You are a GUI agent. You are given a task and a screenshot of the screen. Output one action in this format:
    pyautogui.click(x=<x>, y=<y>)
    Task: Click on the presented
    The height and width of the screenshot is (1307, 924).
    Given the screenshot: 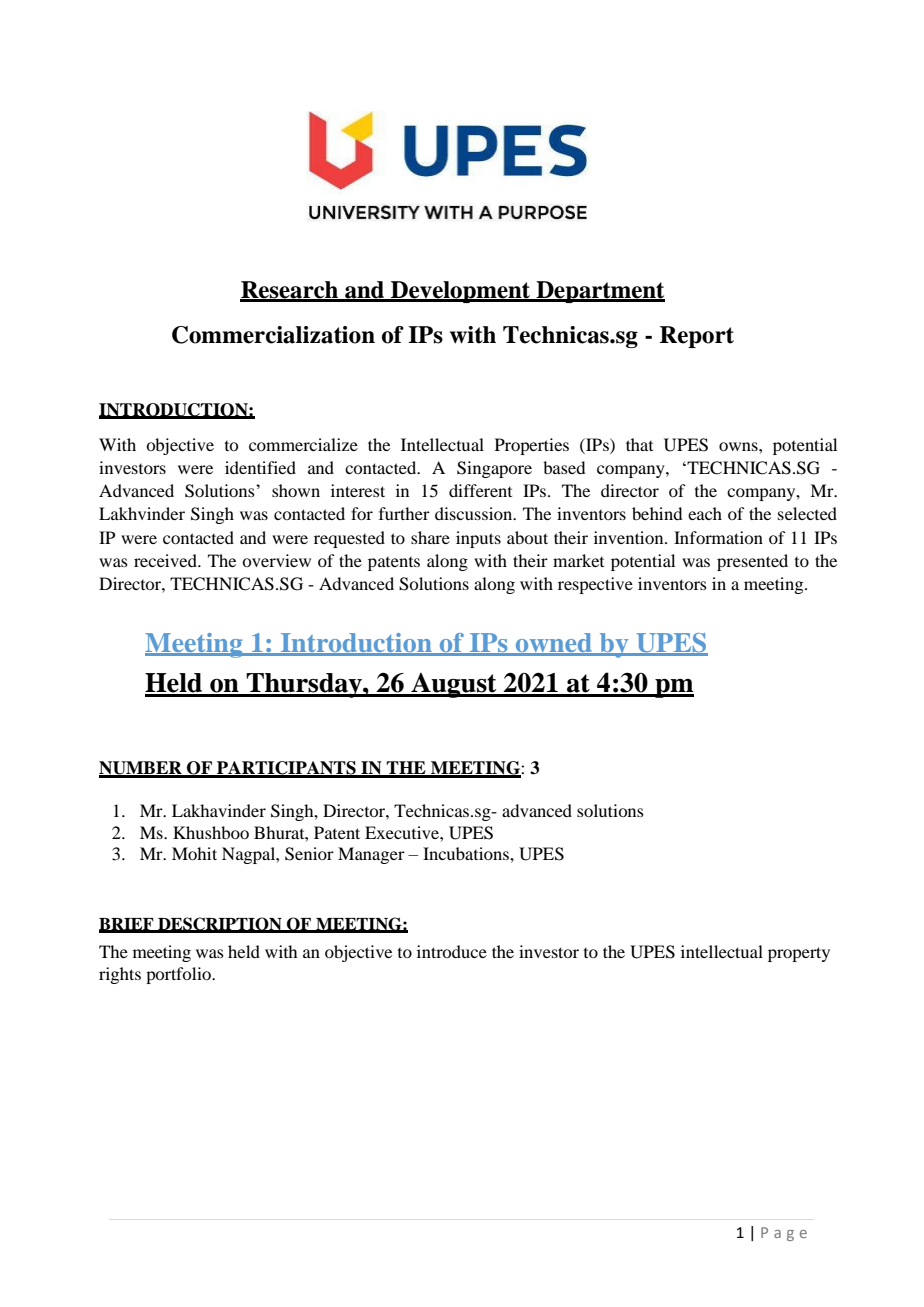 What is the action you would take?
    pyautogui.click(x=752, y=562)
